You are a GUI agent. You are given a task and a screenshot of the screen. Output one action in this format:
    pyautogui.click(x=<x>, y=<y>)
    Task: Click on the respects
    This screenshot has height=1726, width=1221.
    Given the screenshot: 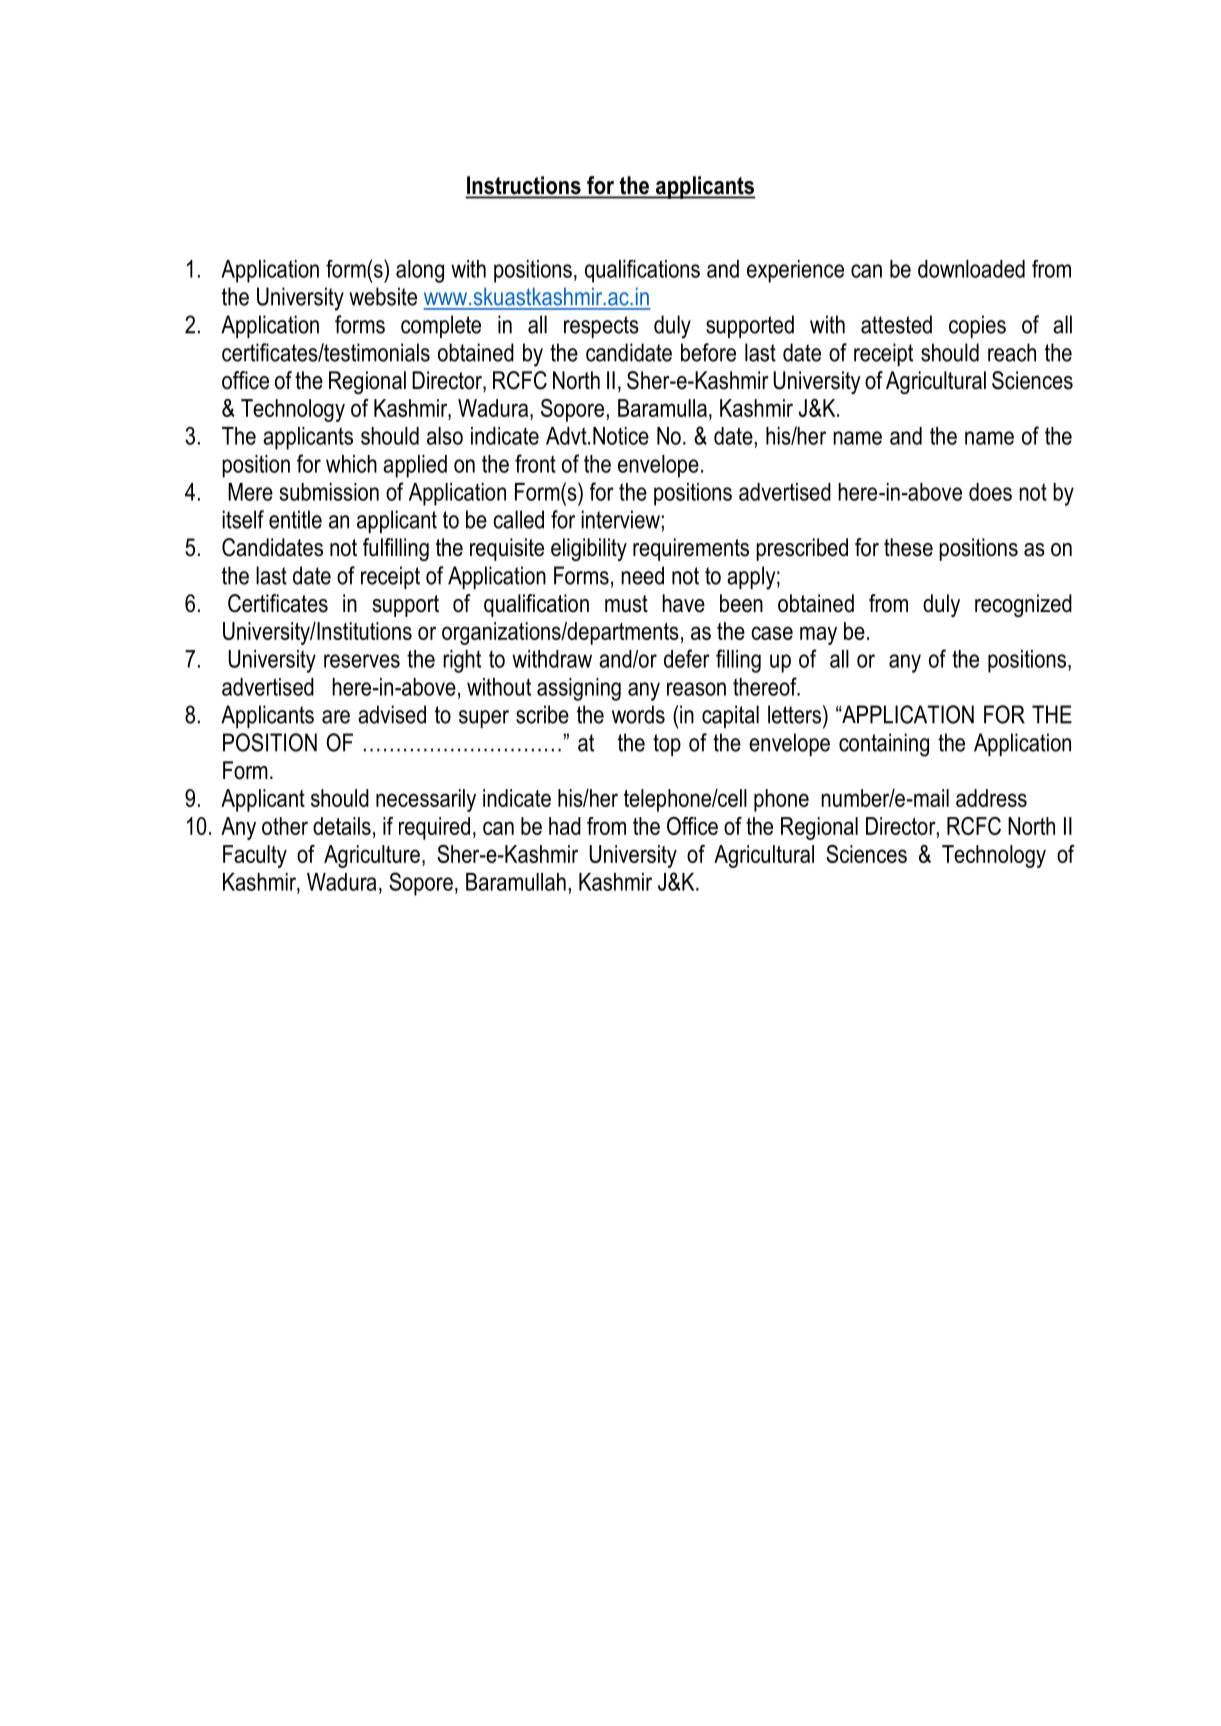 What is the action you would take?
    pyautogui.click(x=601, y=327)
